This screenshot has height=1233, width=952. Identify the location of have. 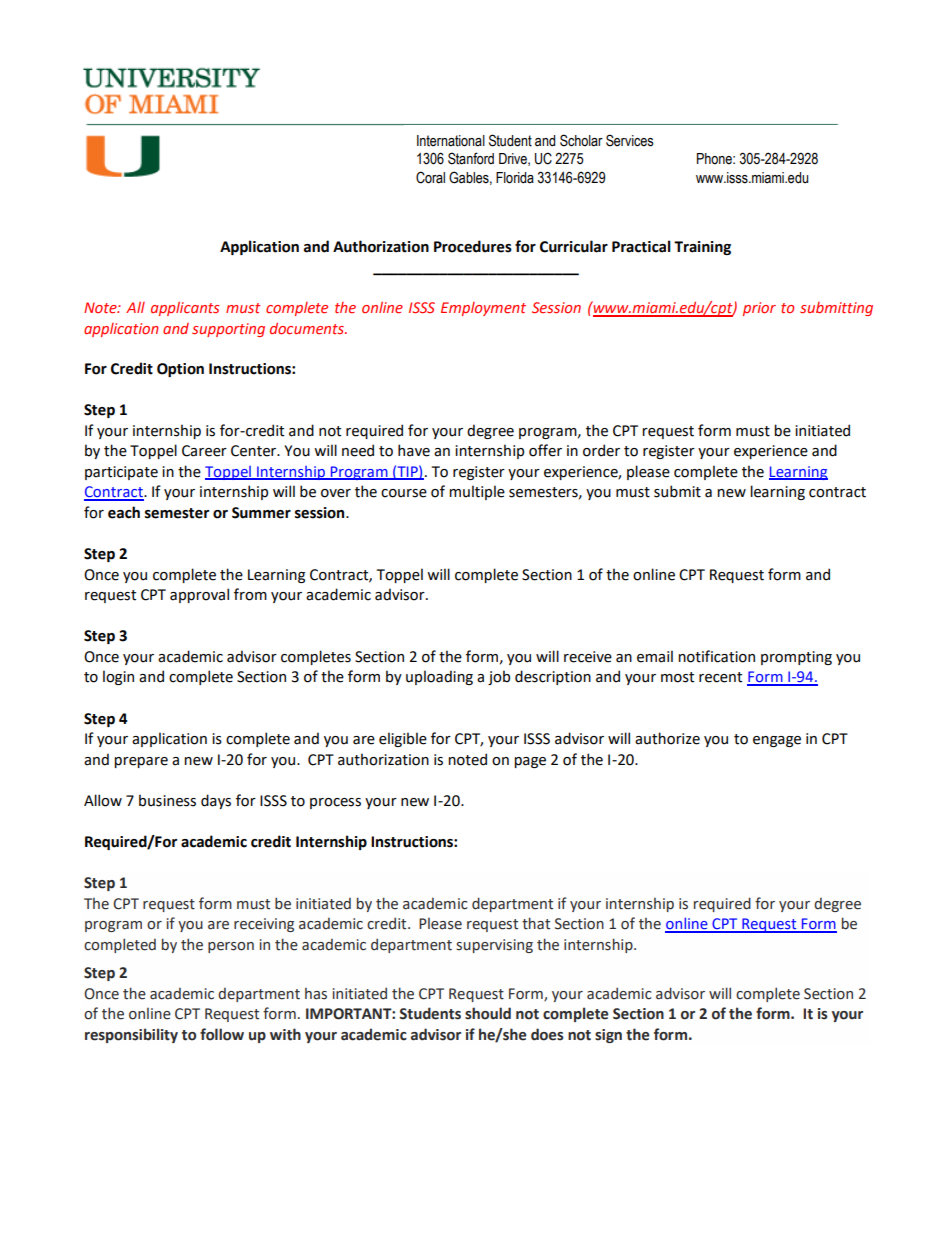
(414, 450).
